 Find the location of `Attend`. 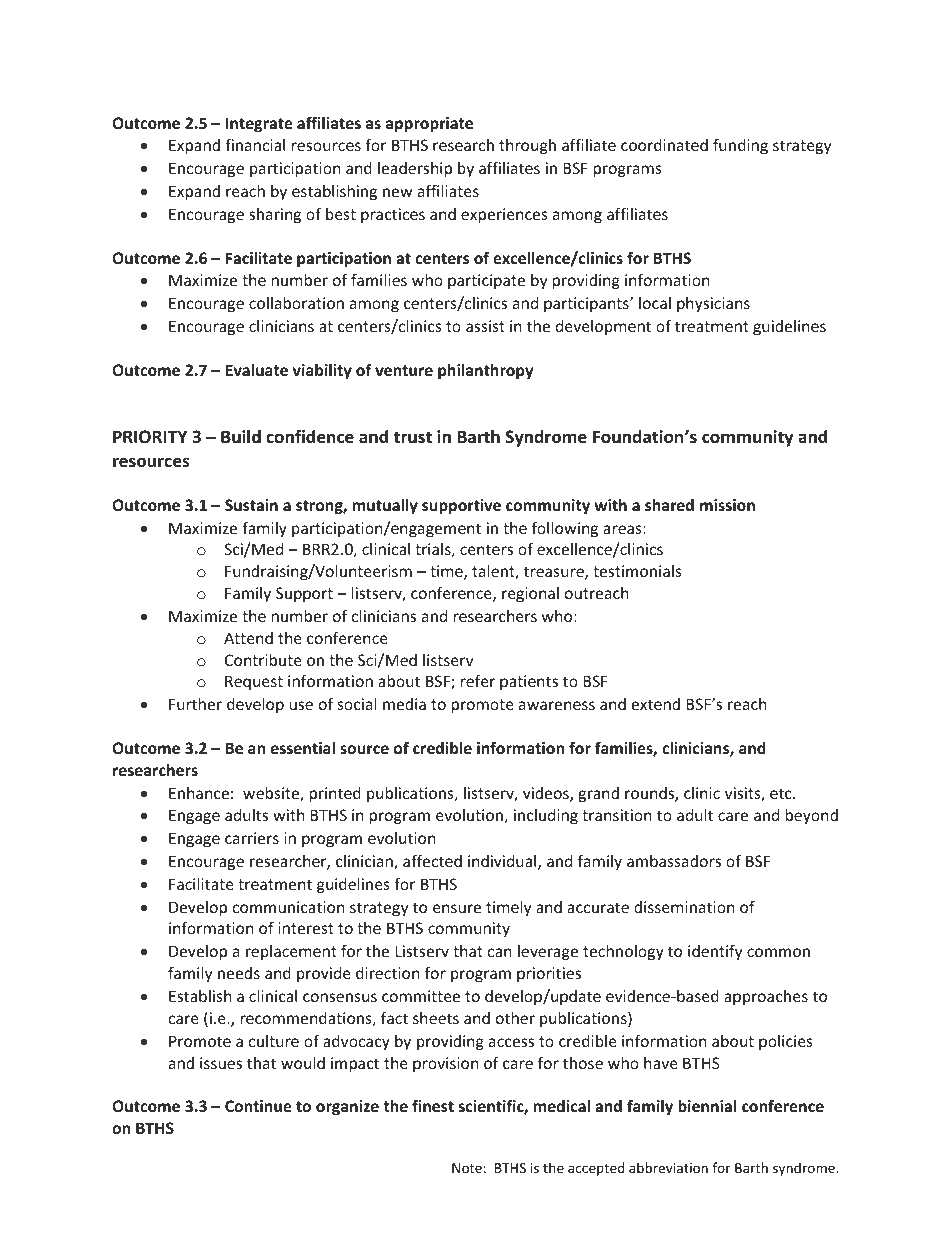

Attend is located at coordinates (248, 638).
